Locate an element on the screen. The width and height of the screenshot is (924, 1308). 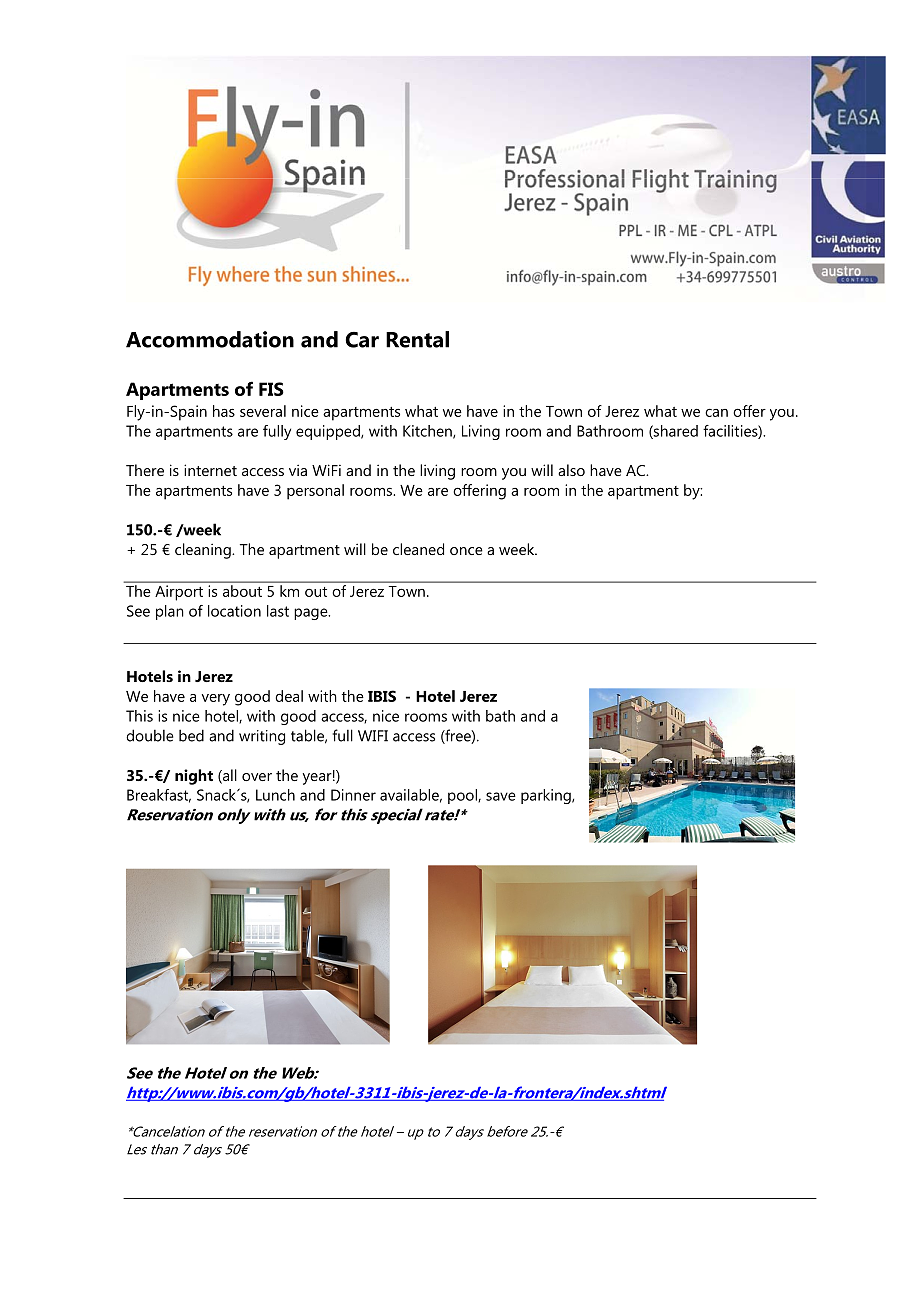
night is located at coordinates (194, 777).
